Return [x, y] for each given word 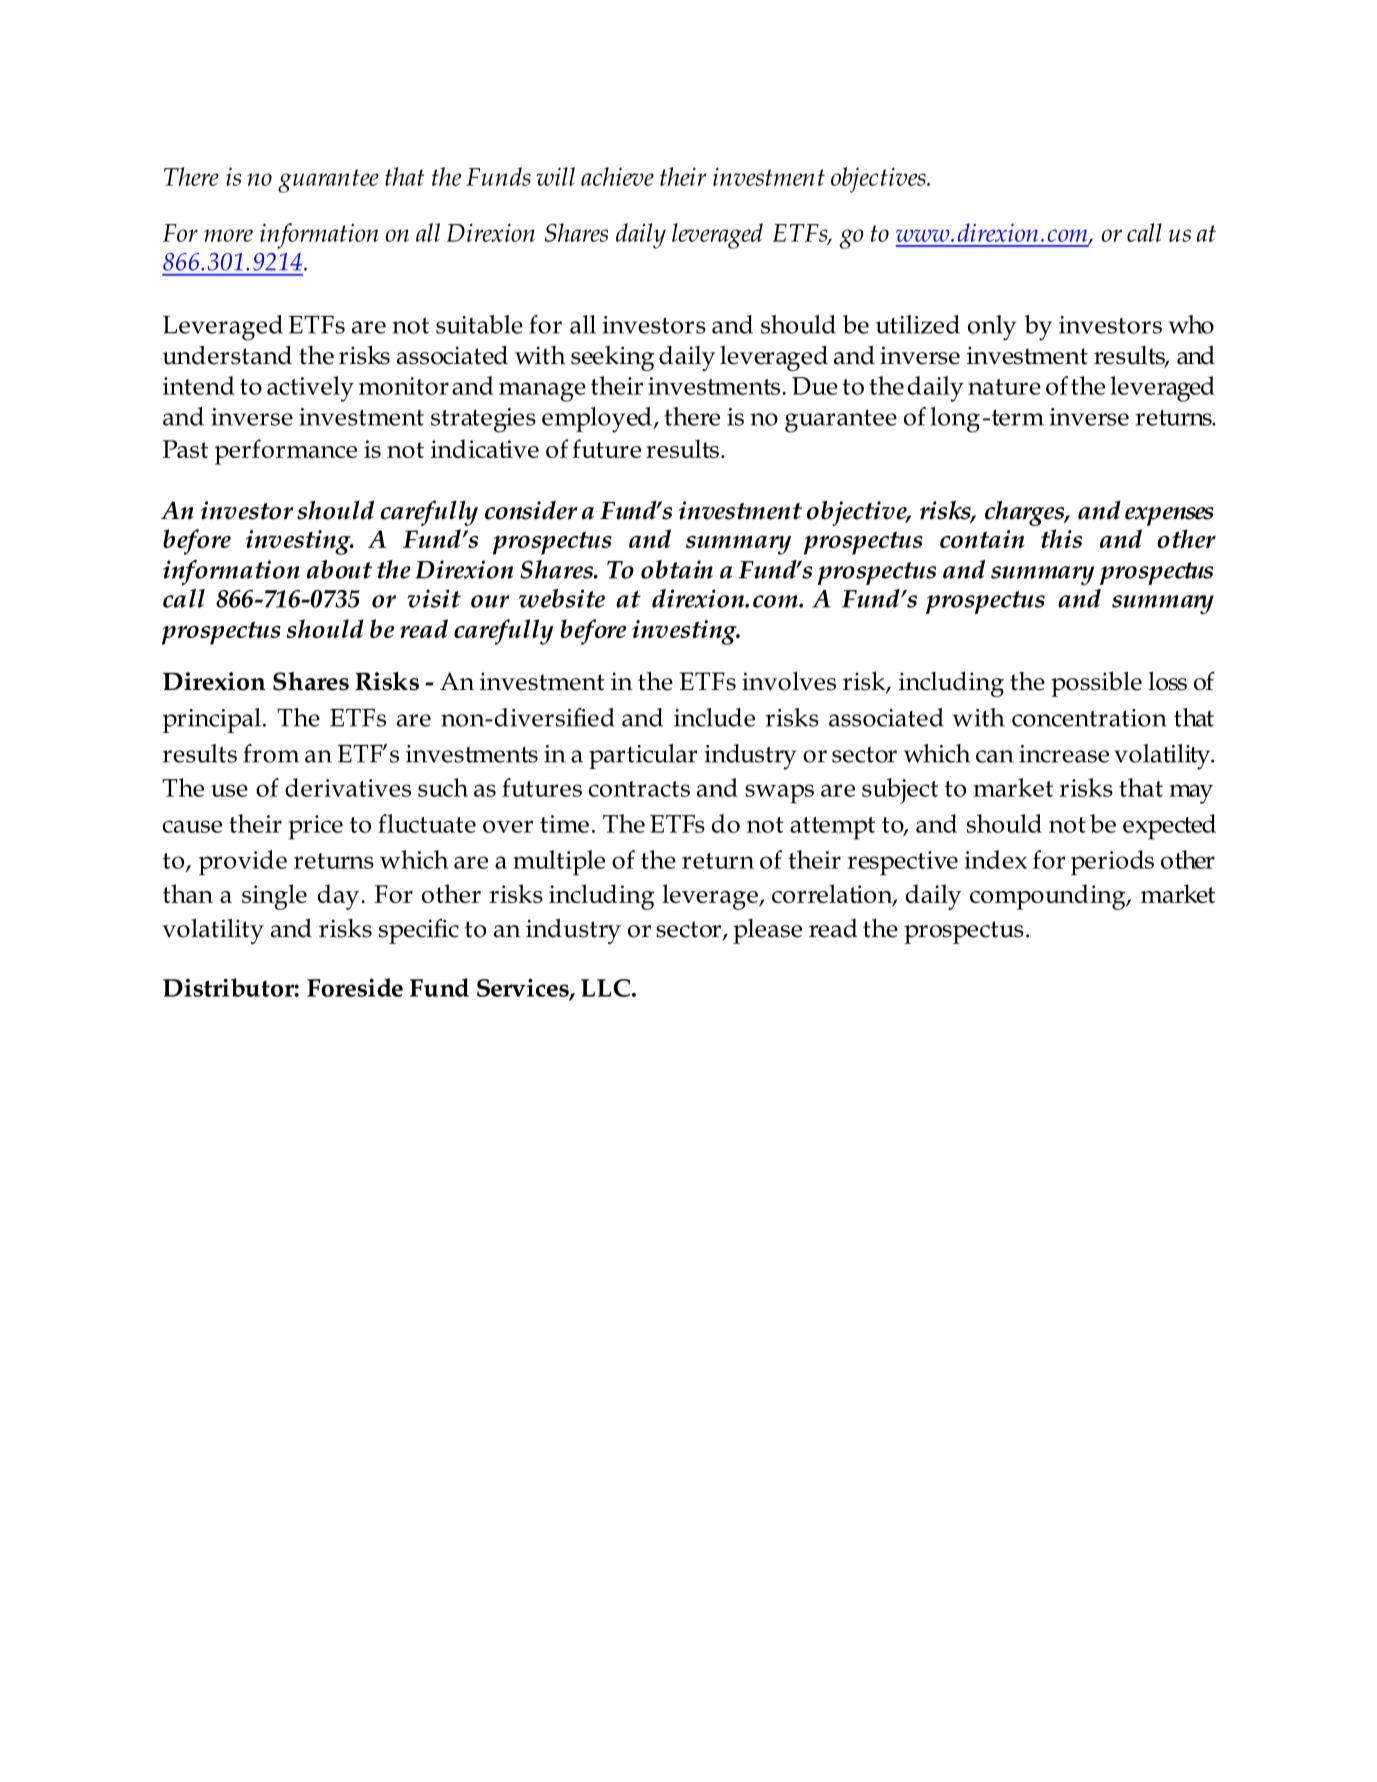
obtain [677, 569]
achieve [617, 176]
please [767, 931]
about [339, 569]
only [992, 328]
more [228, 235]
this [1061, 538]
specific [419, 931]
